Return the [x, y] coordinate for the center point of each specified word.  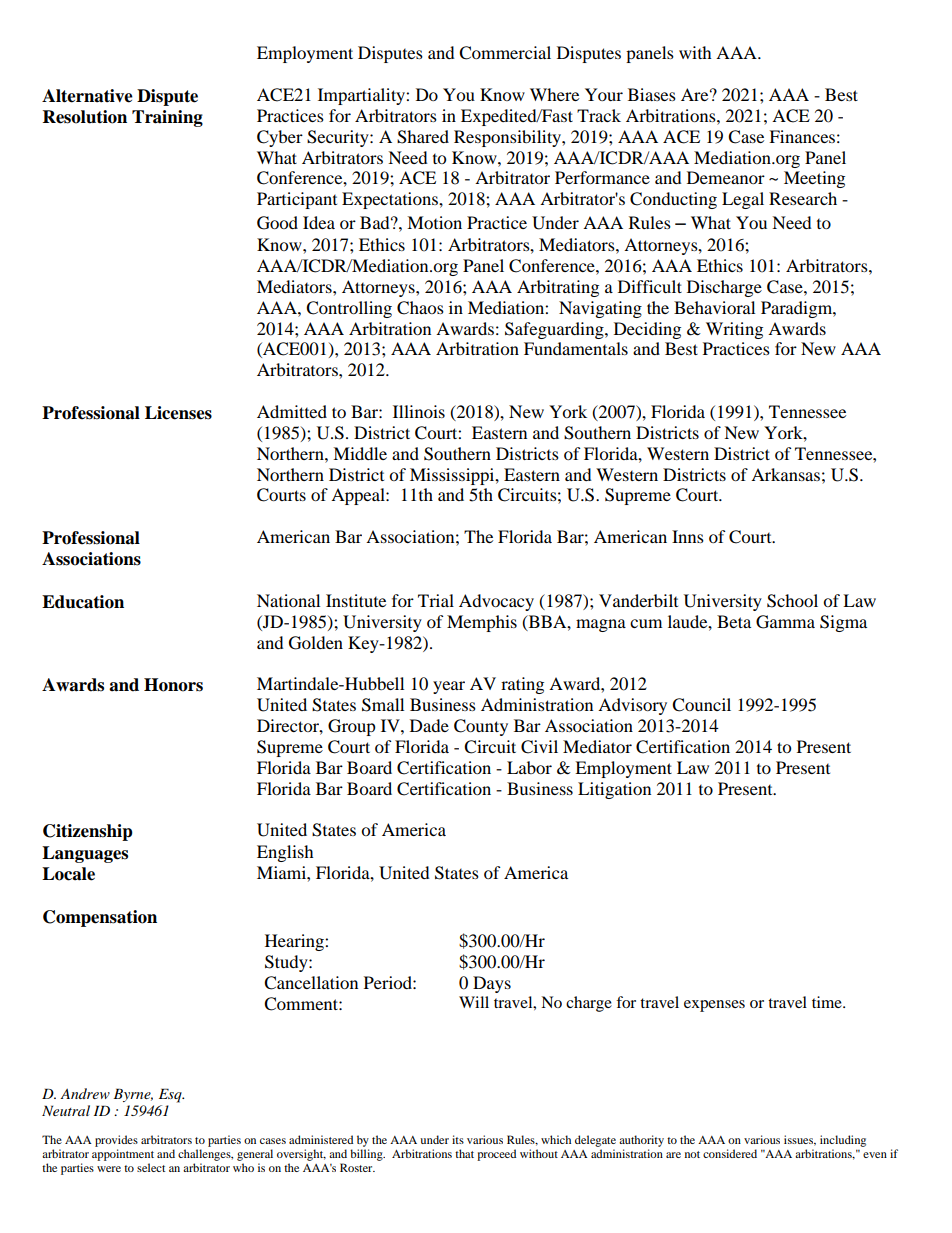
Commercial [505, 53]
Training [167, 118]
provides [116, 1142]
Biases [652, 94]
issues [800, 1140]
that [464, 1153]
